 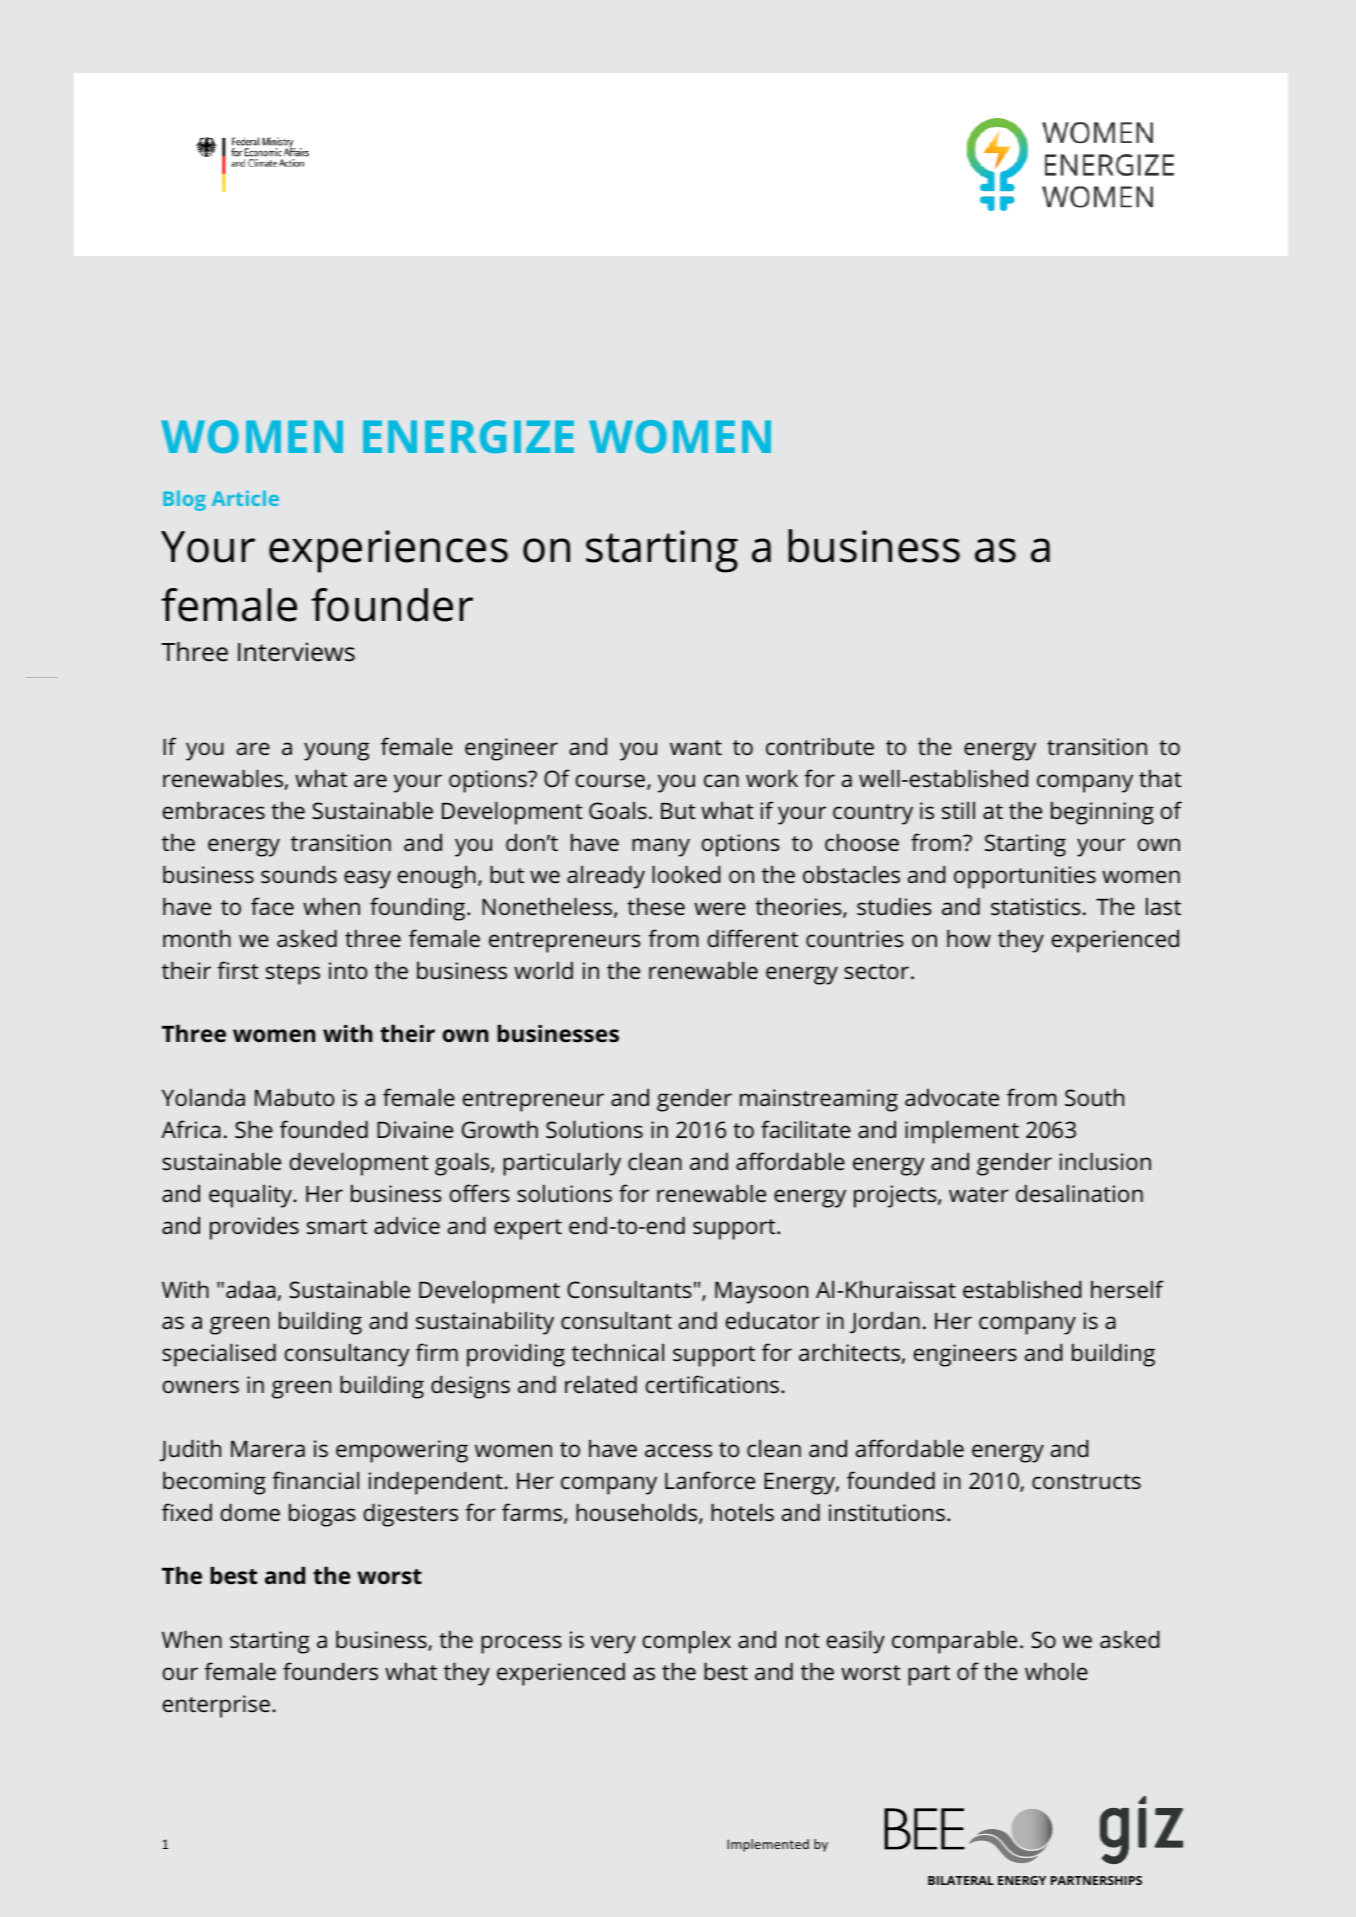 I want to click on that, so click(x=1160, y=778).
